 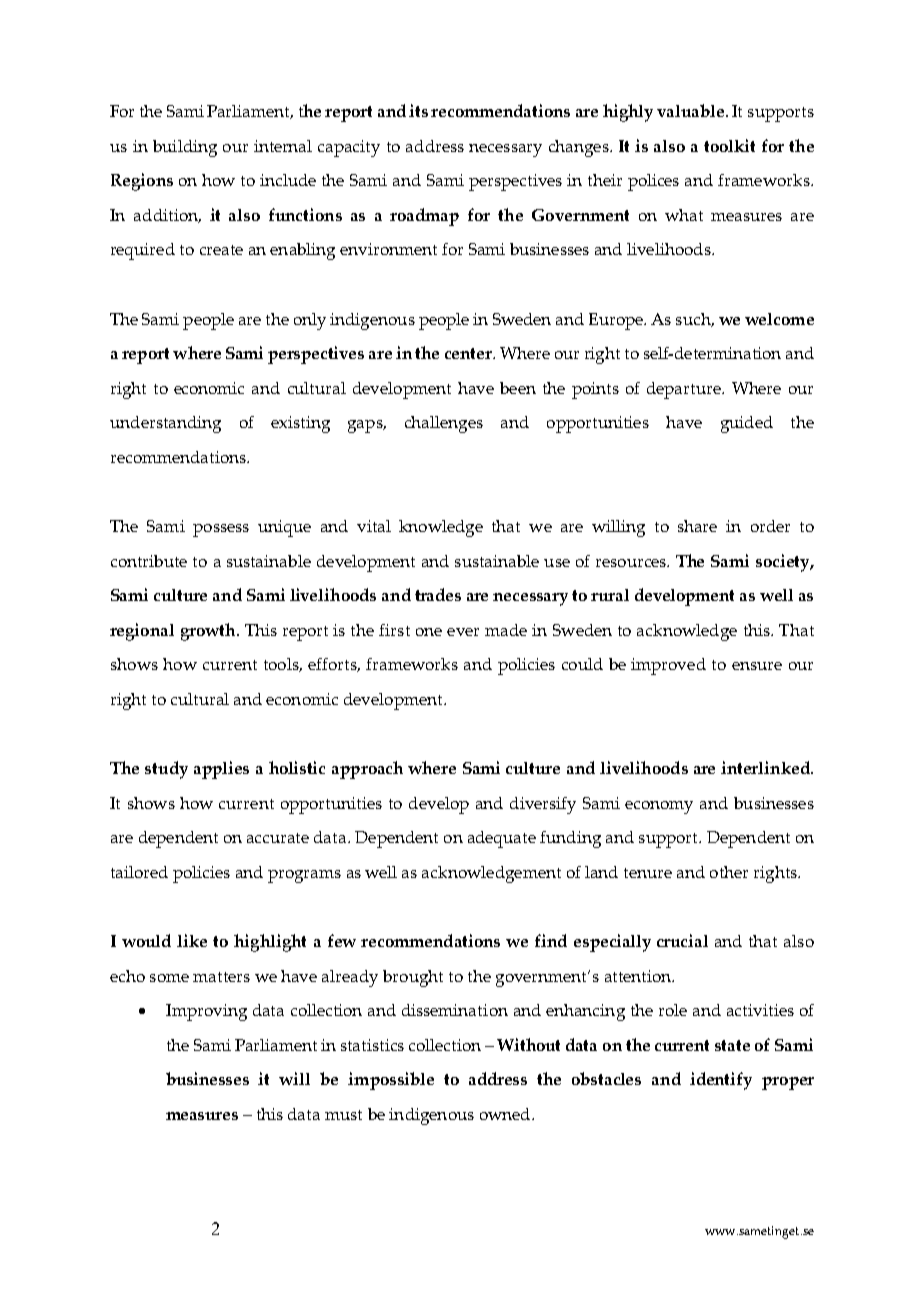 What do you see at coordinates (418, 110) in the screenshot?
I see `its` at bounding box center [418, 110].
